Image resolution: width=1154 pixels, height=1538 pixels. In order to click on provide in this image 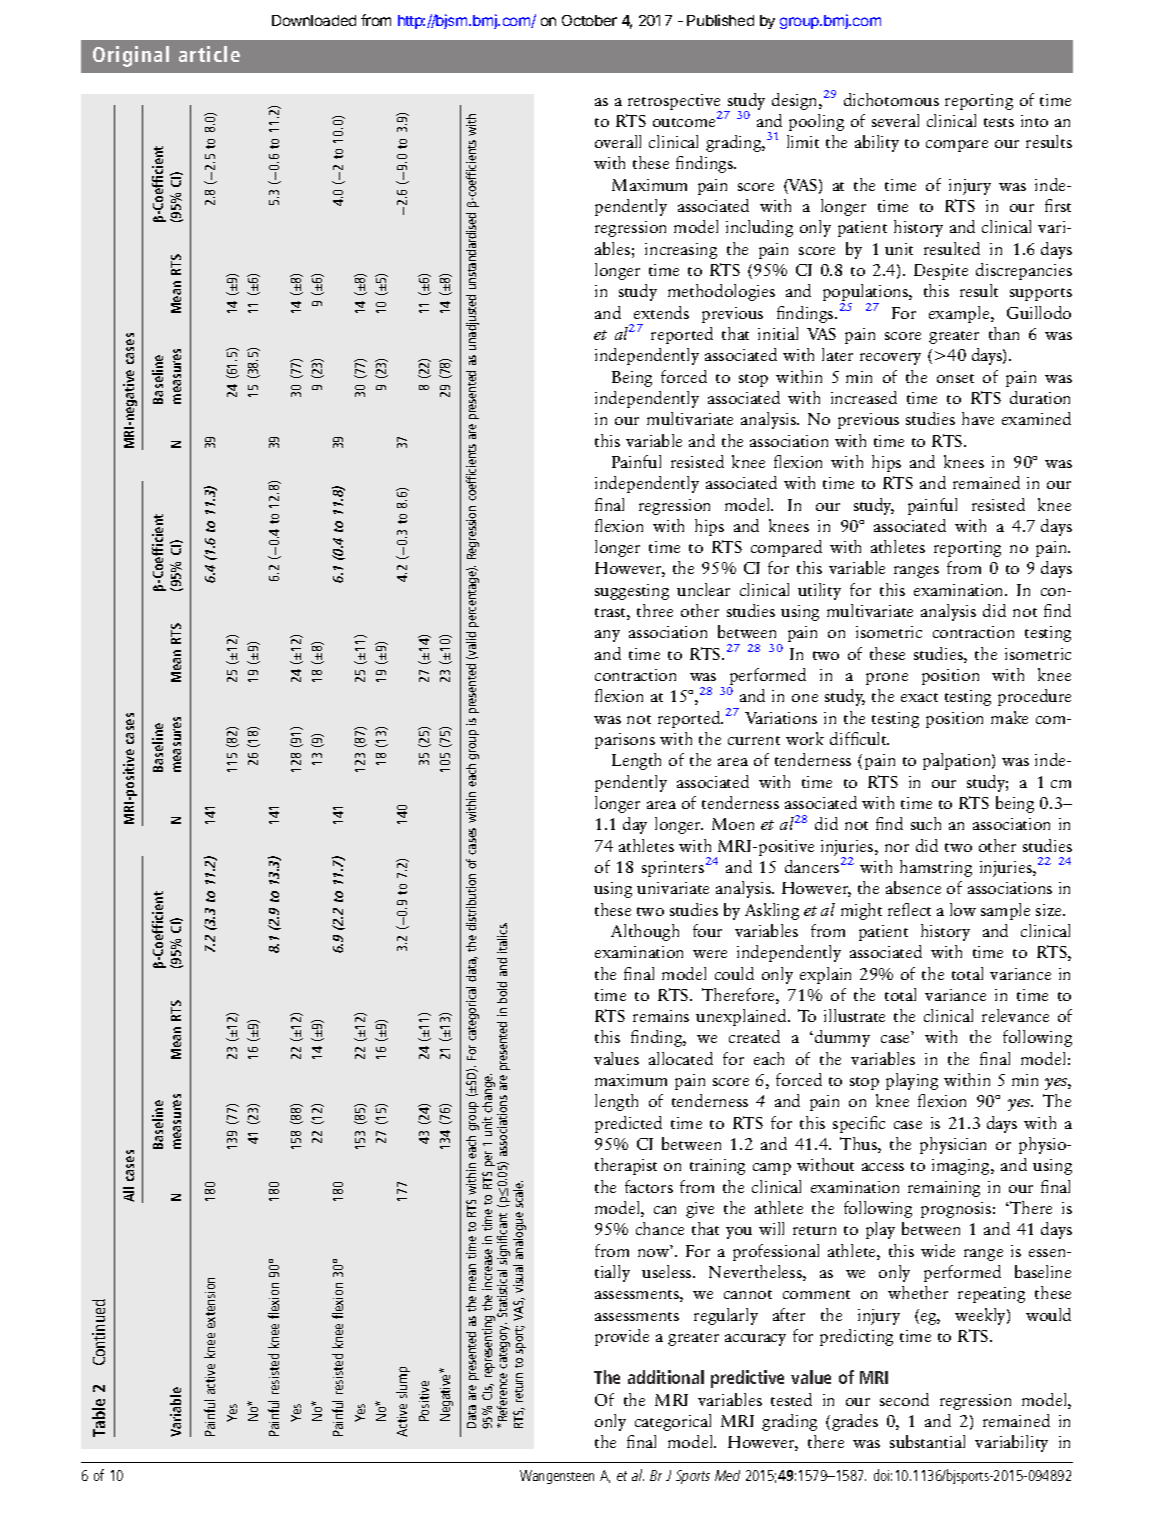, I will do `click(622, 1337)`.
